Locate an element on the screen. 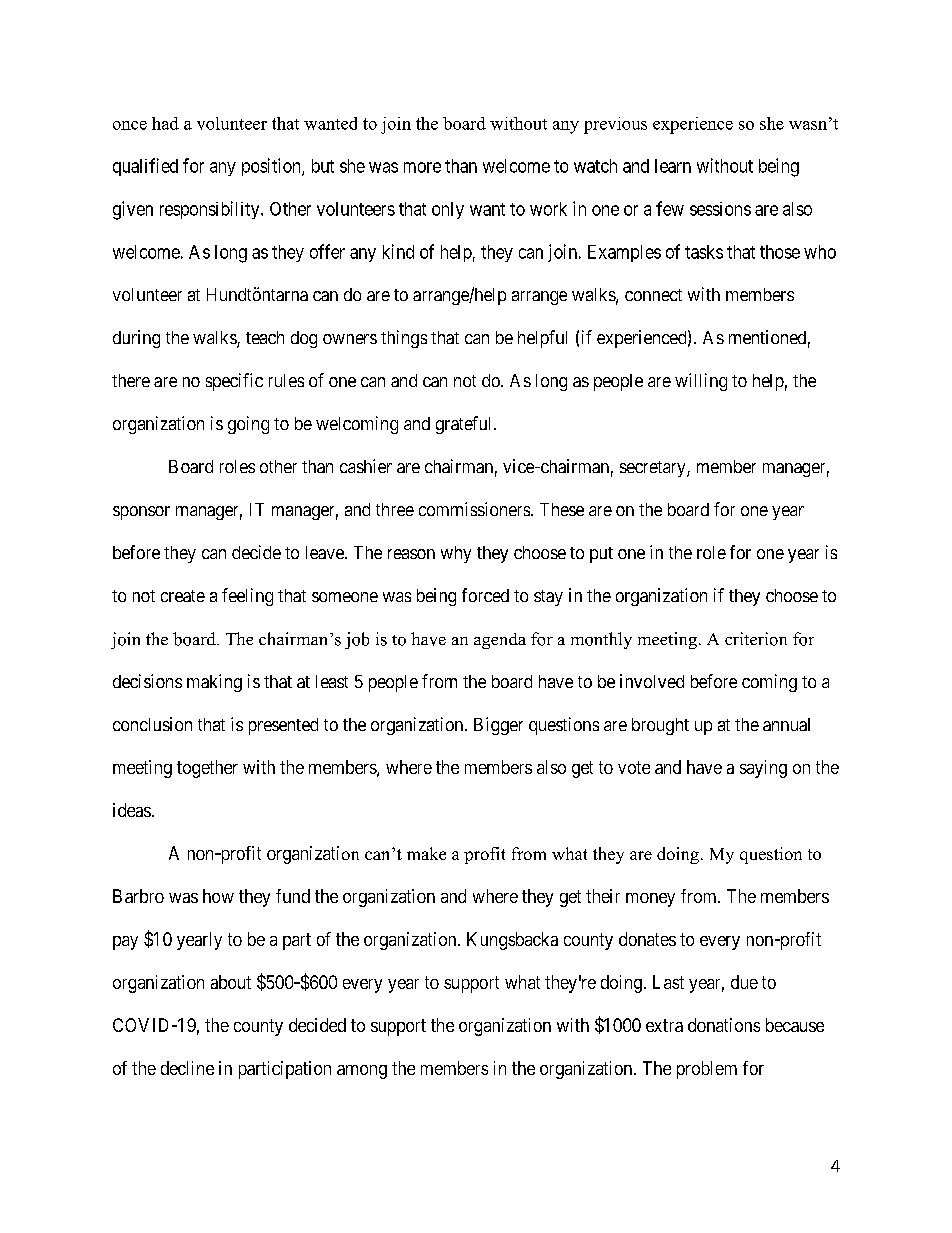 The height and width of the screenshot is (1233, 952). forced is located at coordinates (485, 595).
